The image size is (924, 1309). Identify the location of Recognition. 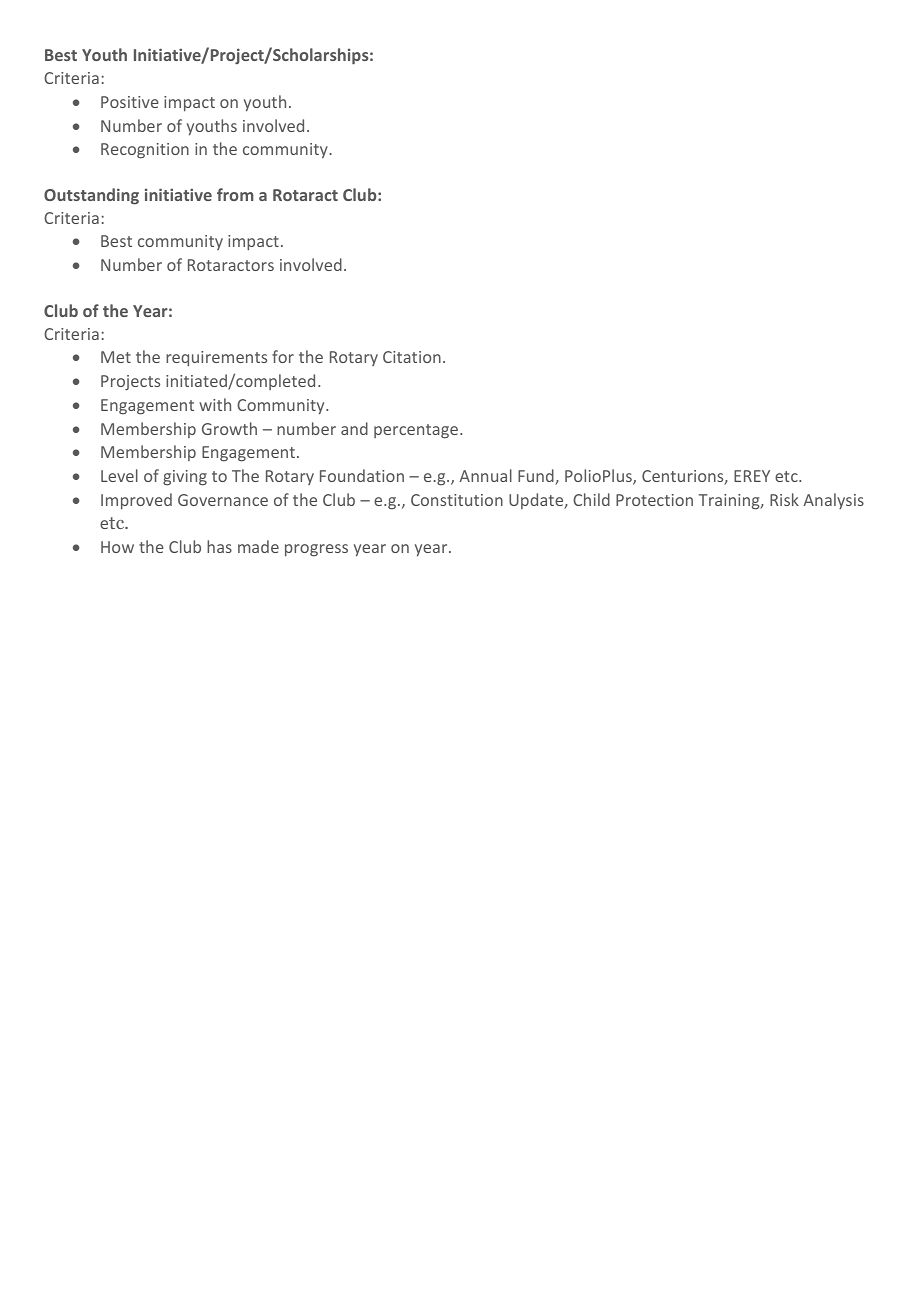
(145, 151).
